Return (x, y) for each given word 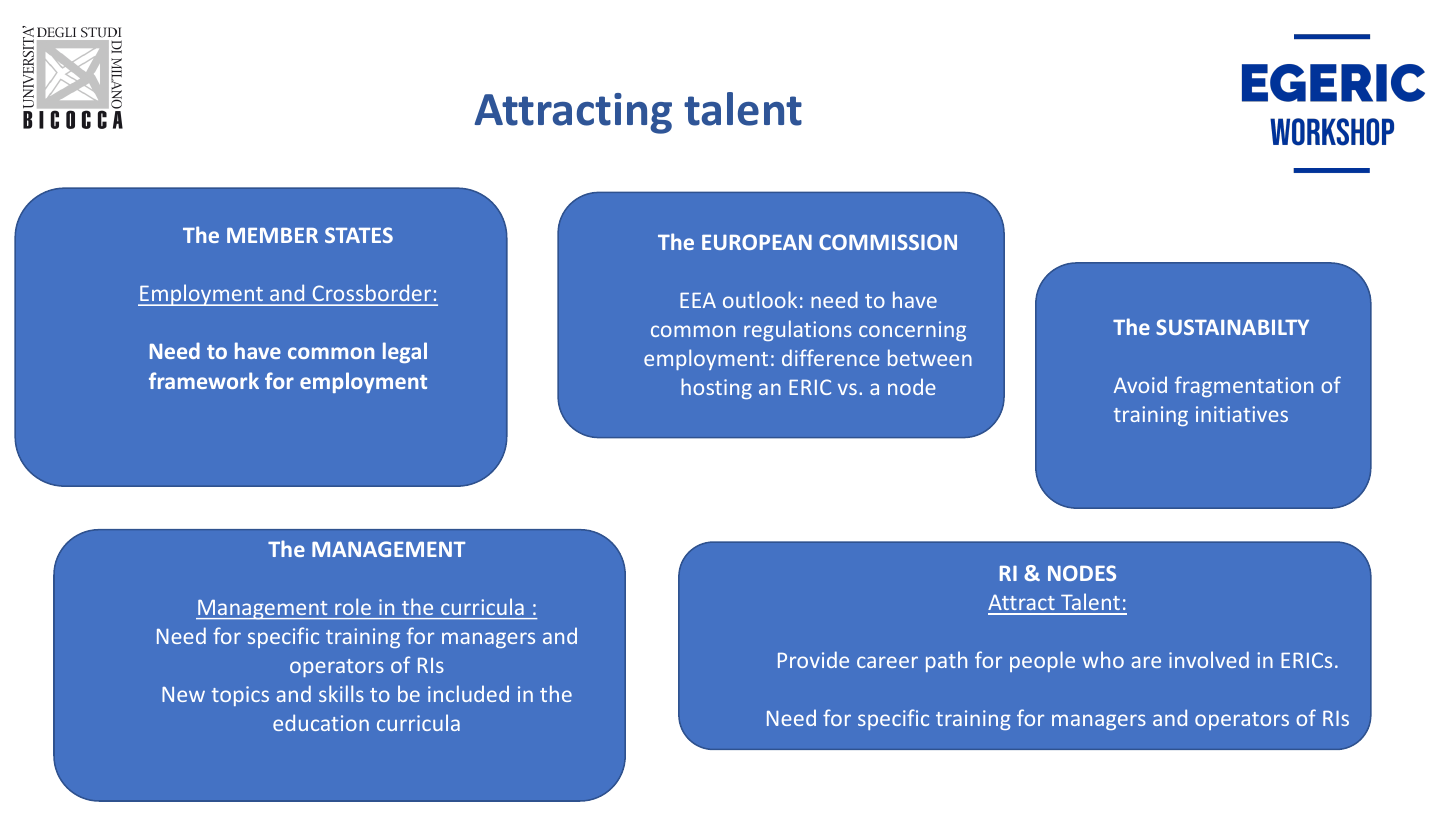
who (1103, 659)
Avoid (1140, 384)
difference (831, 357)
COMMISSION (888, 242)
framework (204, 380)
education (321, 722)
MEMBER (272, 235)
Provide (813, 659)
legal (405, 352)
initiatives (1242, 414)
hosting (716, 388)
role (353, 607)
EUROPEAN (757, 242)
